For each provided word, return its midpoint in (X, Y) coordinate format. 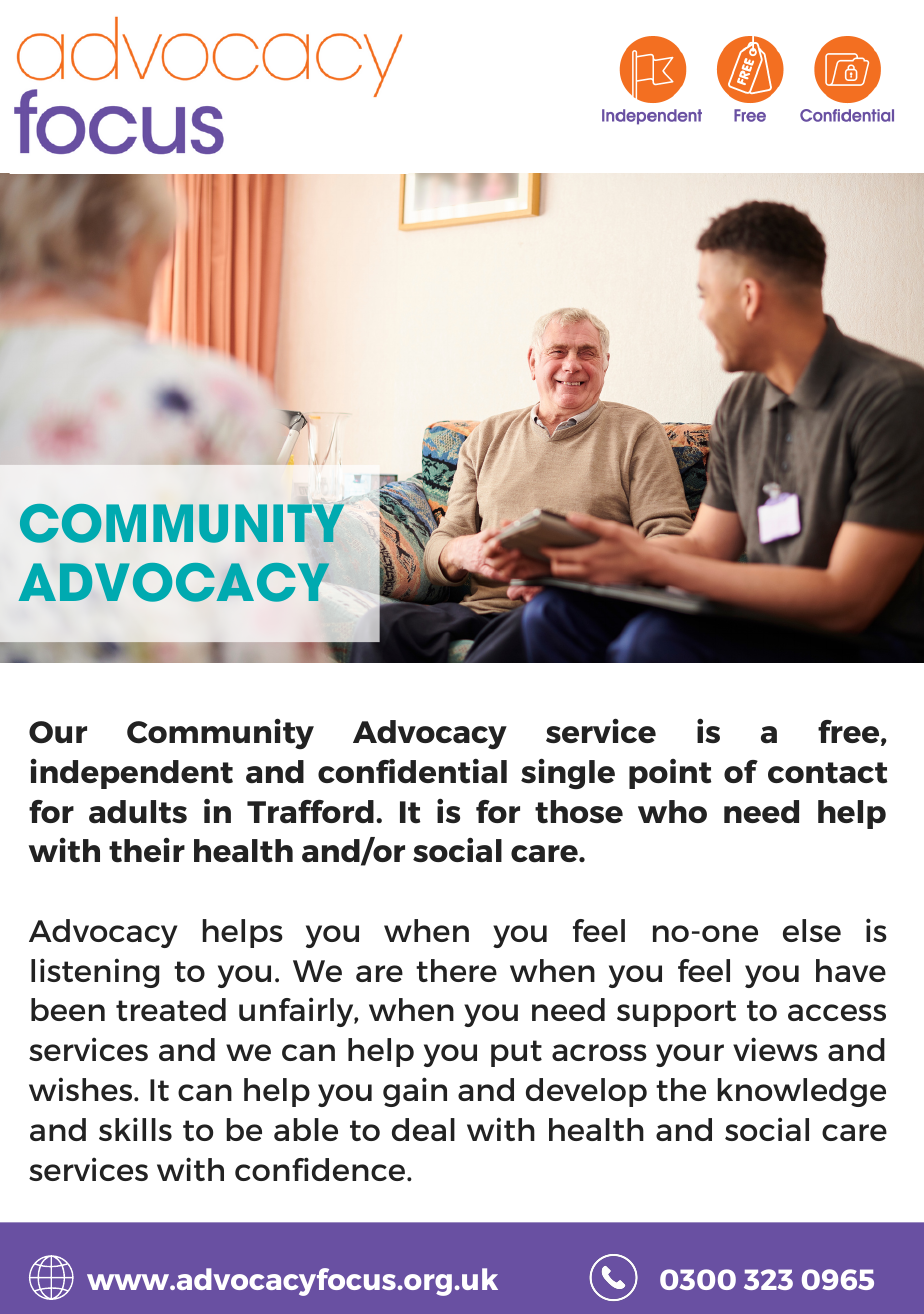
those (579, 812)
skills (135, 1129)
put (516, 1053)
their (147, 850)
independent (132, 773)
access (837, 1012)
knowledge (801, 1092)
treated (171, 1009)
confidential (412, 771)
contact (827, 773)
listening (95, 973)
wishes (82, 1089)
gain (415, 1092)
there (456, 970)
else (812, 930)
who (672, 811)
